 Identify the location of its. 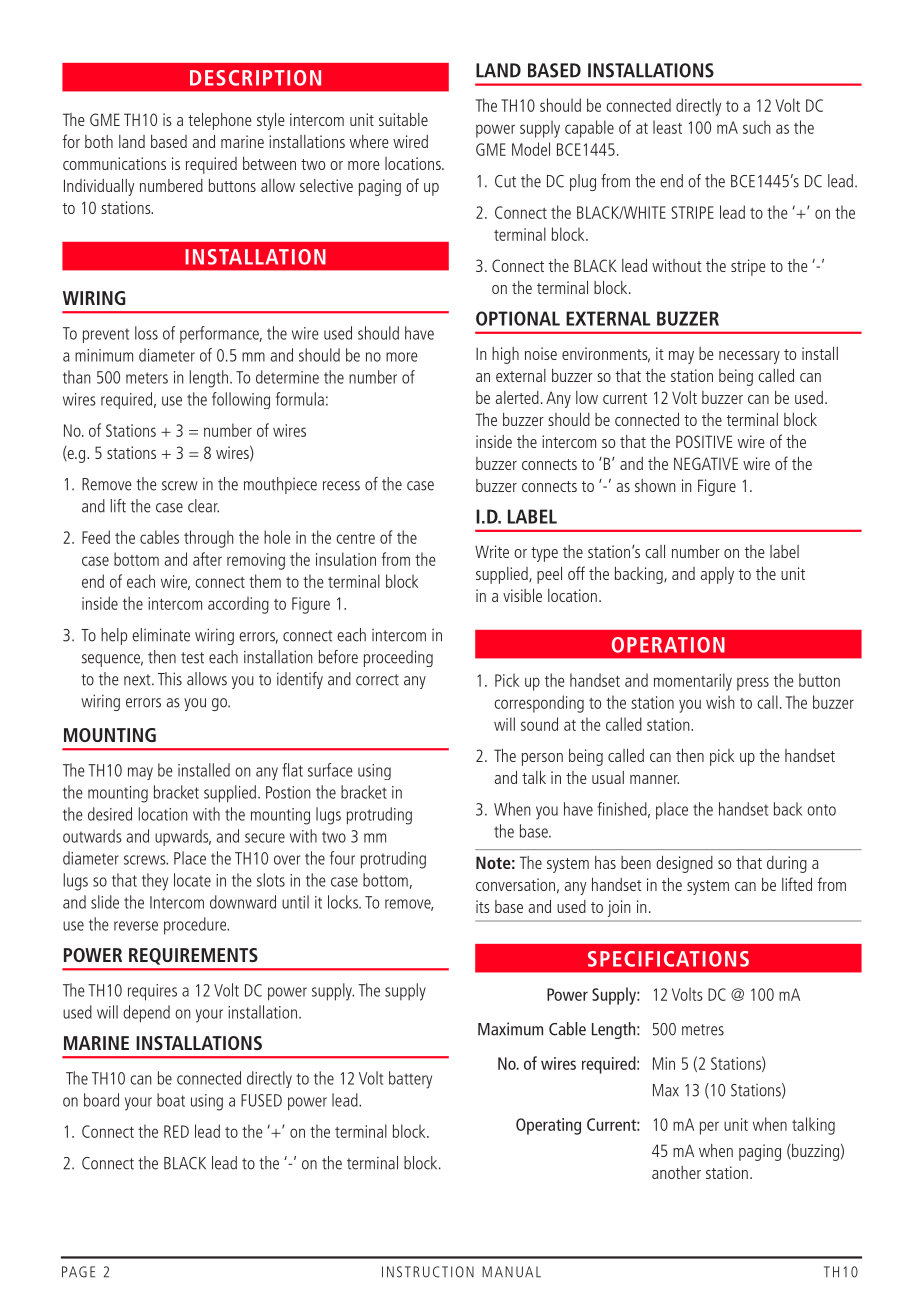
(483, 906).
